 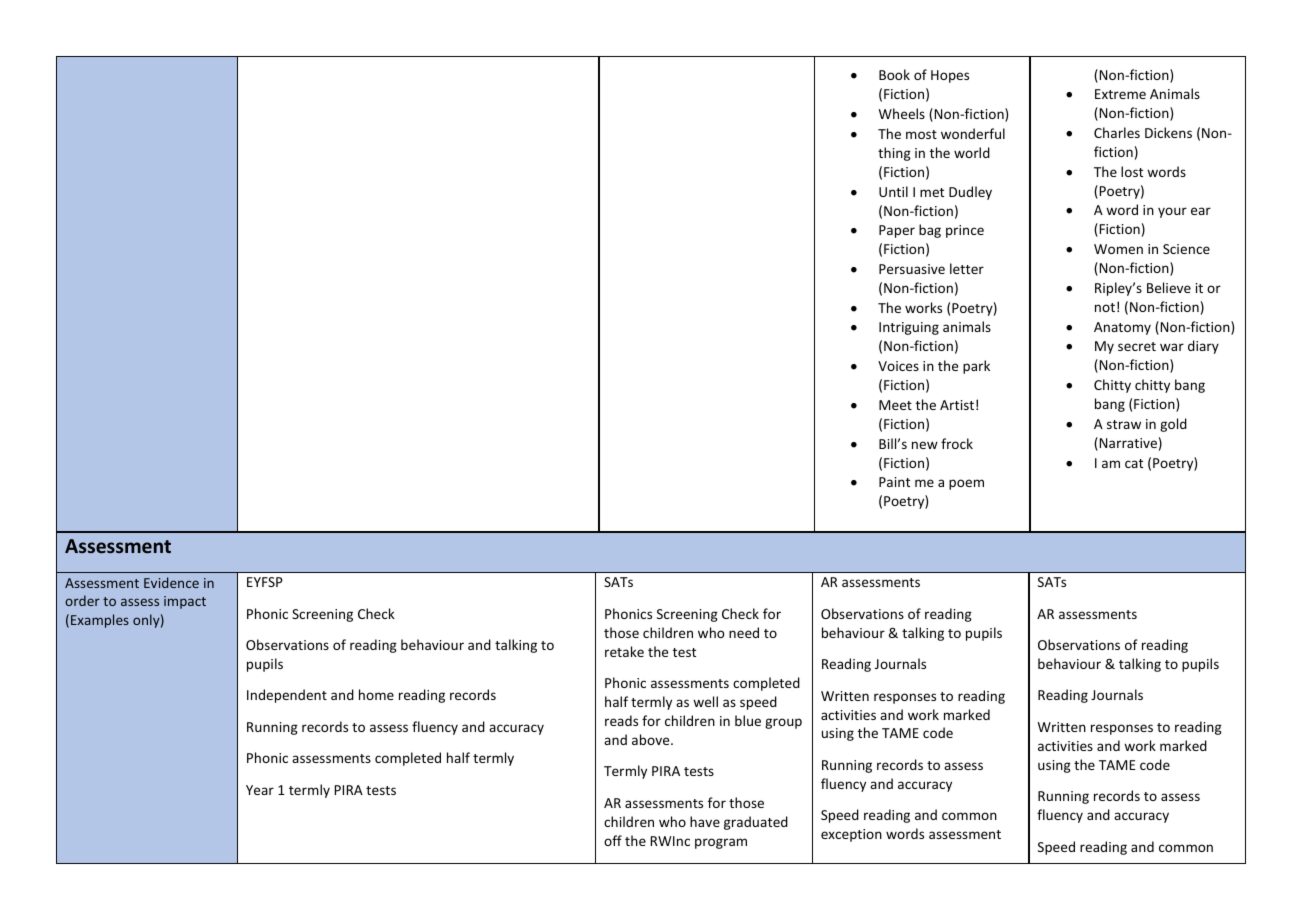 I want to click on Book, so click(x=894, y=74).
